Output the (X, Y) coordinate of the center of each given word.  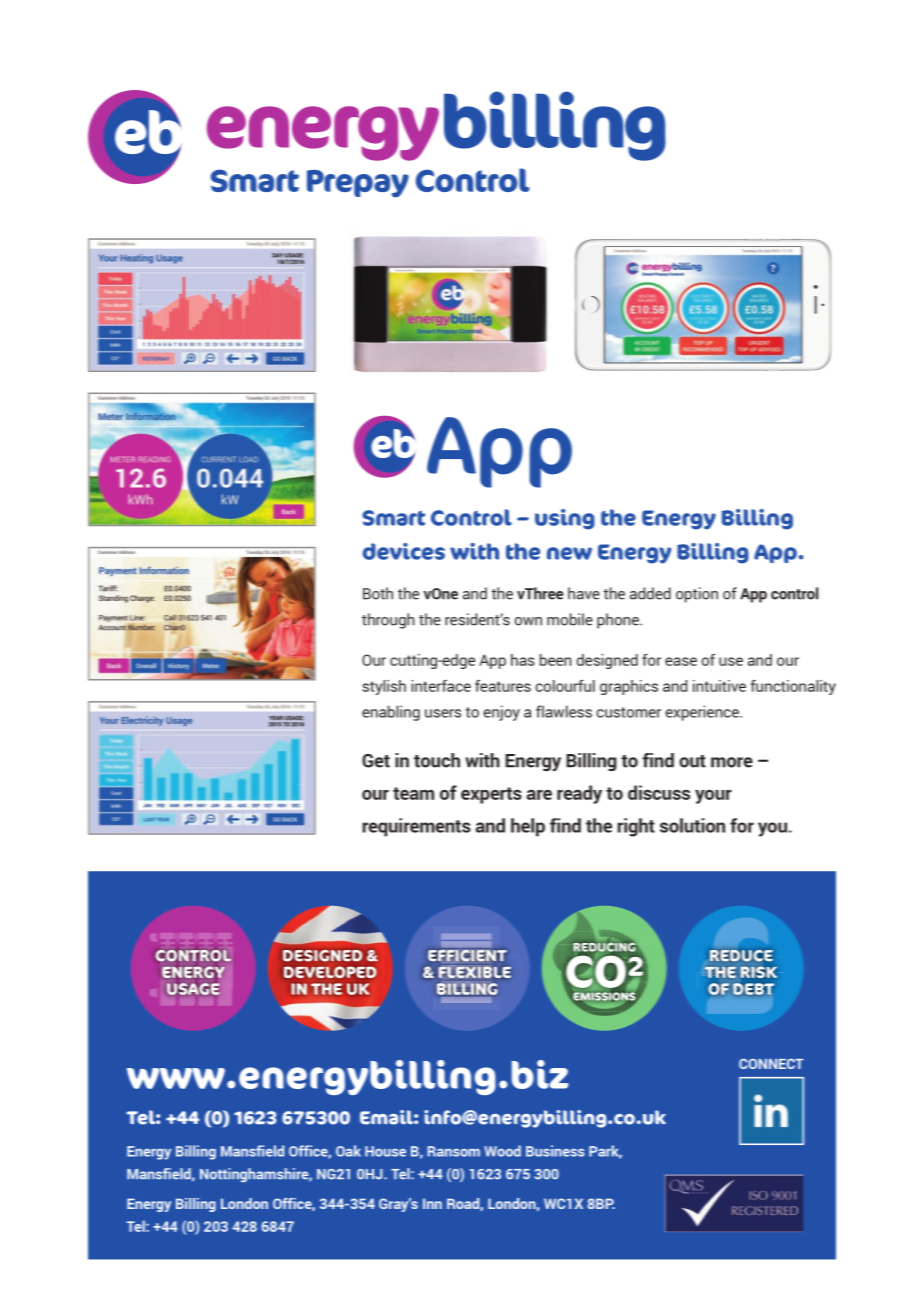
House (385, 1151)
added (650, 593)
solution (692, 825)
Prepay (358, 184)
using (565, 519)
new (569, 553)
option (697, 595)
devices (403, 551)
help (528, 827)
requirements (416, 827)
